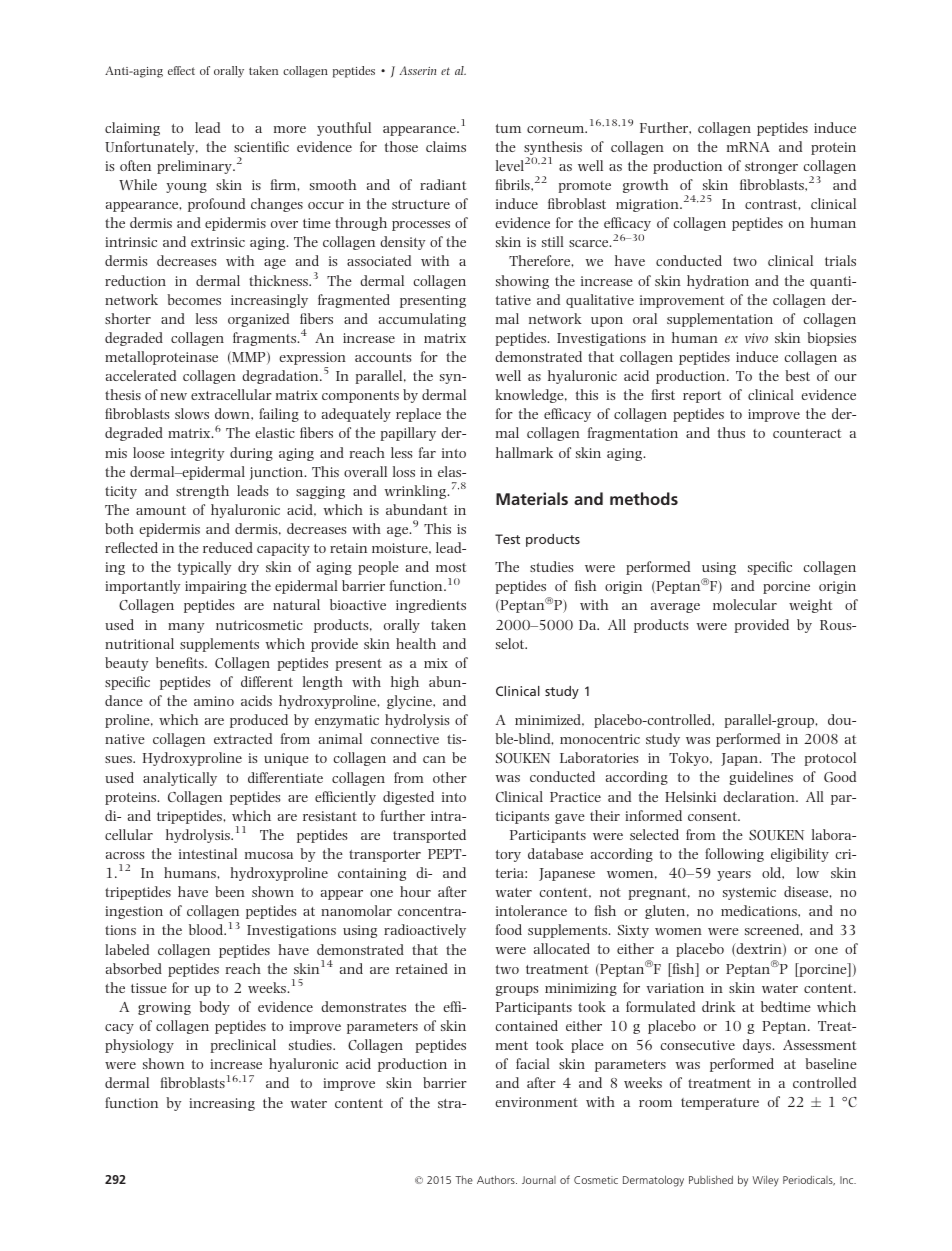 This page has width=952, height=1251. What do you see at coordinates (524, 452) in the page?
I see `hallmark` at bounding box center [524, 452].
